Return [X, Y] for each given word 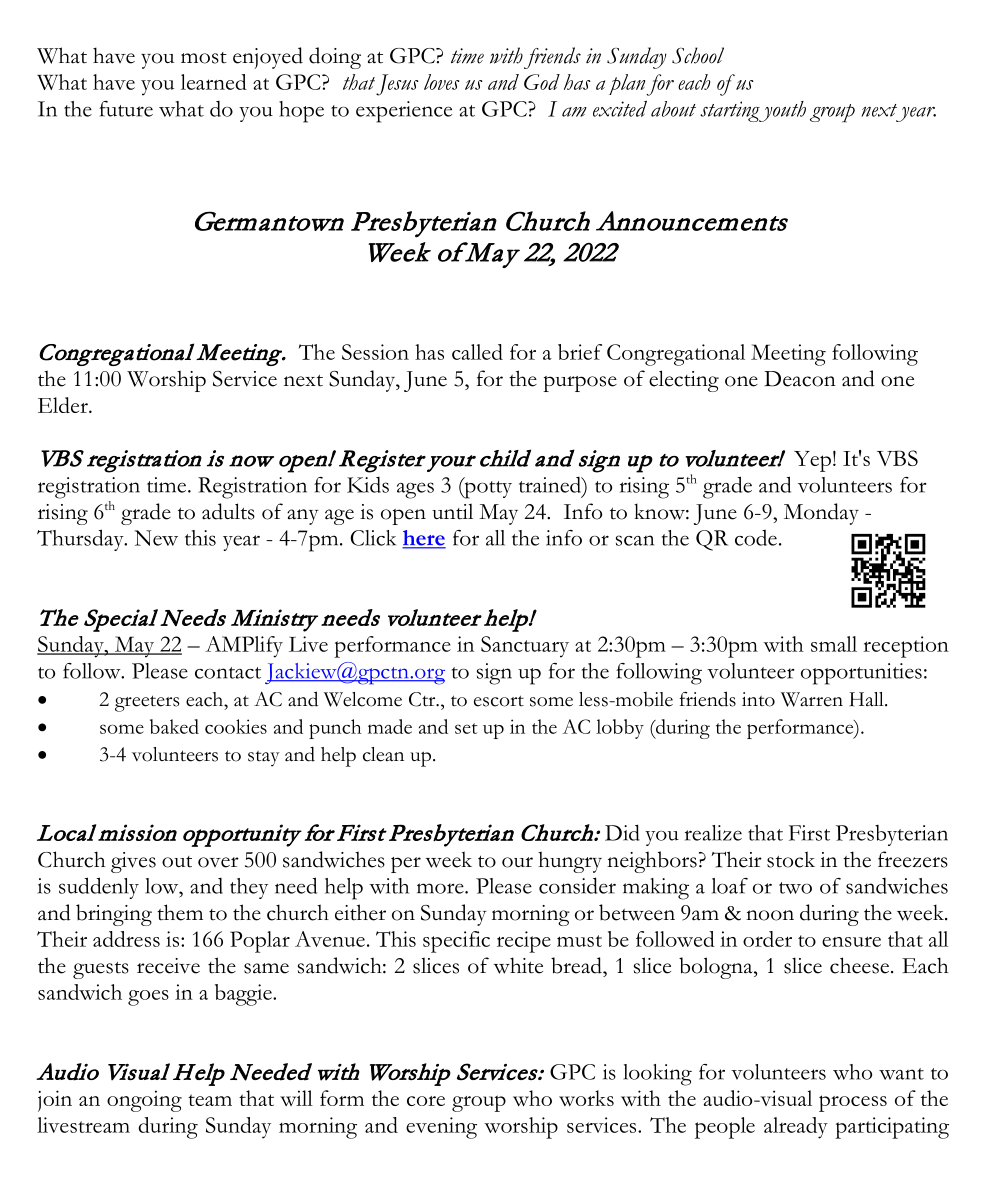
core [426, 1101]
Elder [64, 405]
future [126, 109]
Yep [812, 461]
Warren [812, 699]
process [853, 1103]
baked [174, 726]
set [466, 728]
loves [442, 82]
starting [731, 111]
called [477, 352]
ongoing [144, 1101]
